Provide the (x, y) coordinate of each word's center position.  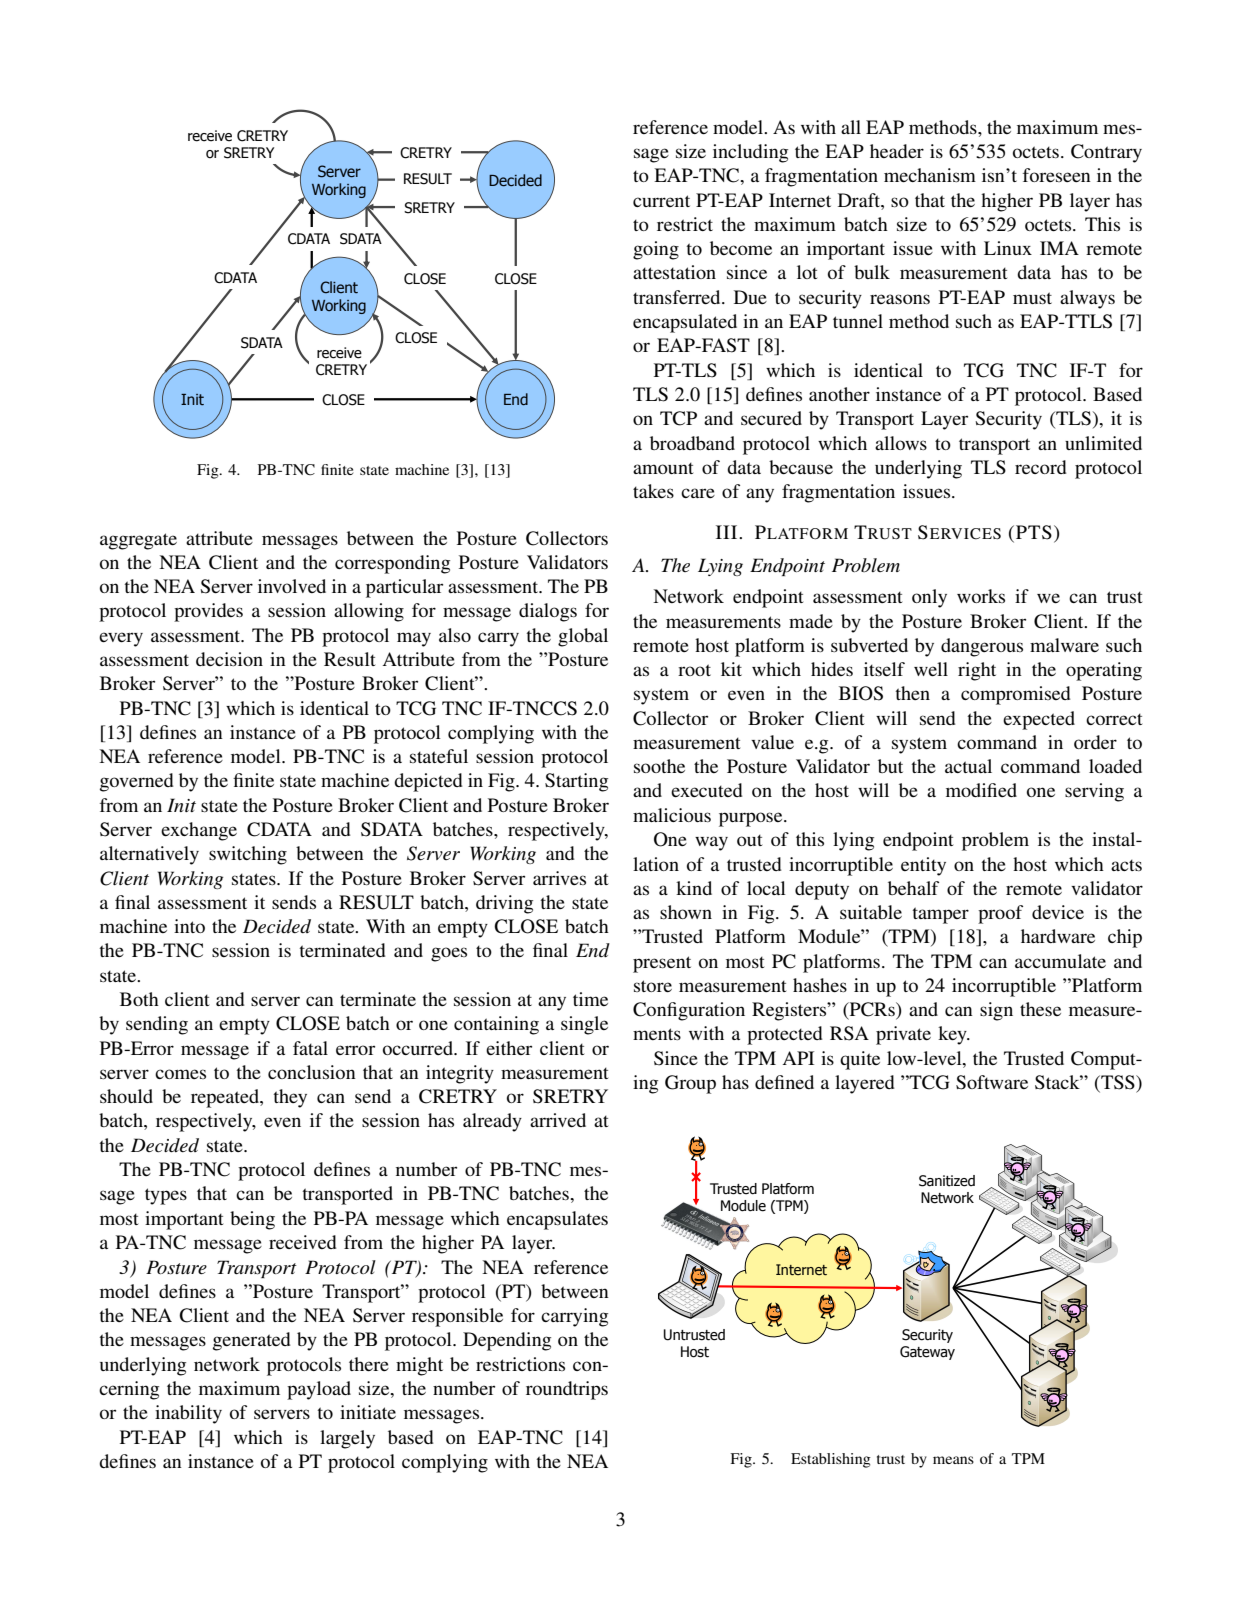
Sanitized (947, 1181)
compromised (1016, 695)
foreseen (1057, 175)
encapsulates (557, 1220)
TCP (678, 418)
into (189, 926)
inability (188, 1414)
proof (1000, 914)
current (661, 201)
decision (229, 659)
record (1041, 467)
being (252, 1220)
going (656, 250)
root (694, 670)
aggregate (138, 541)
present (662, 964)
